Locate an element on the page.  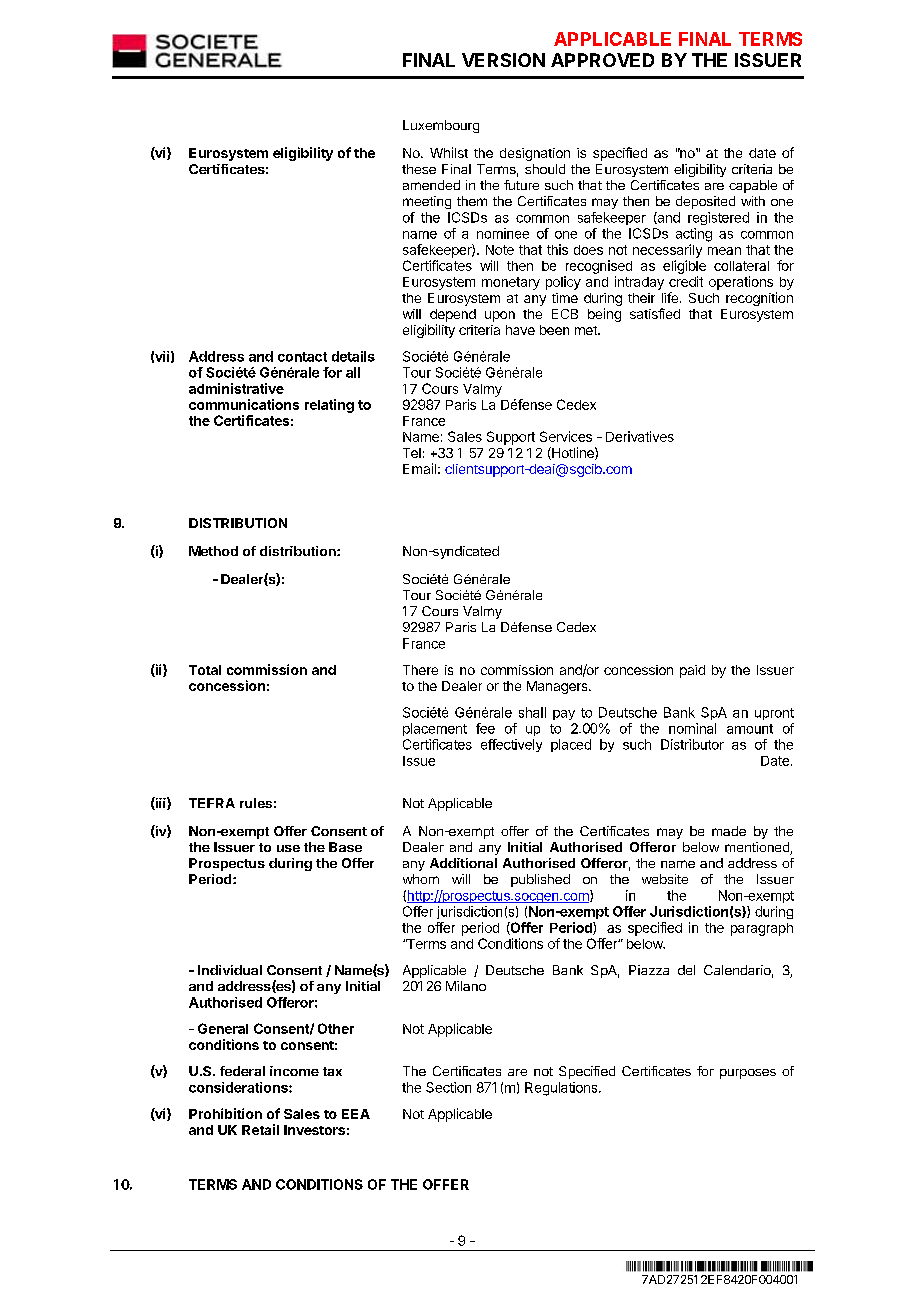
effectively is located at coordinates (511, 745).
